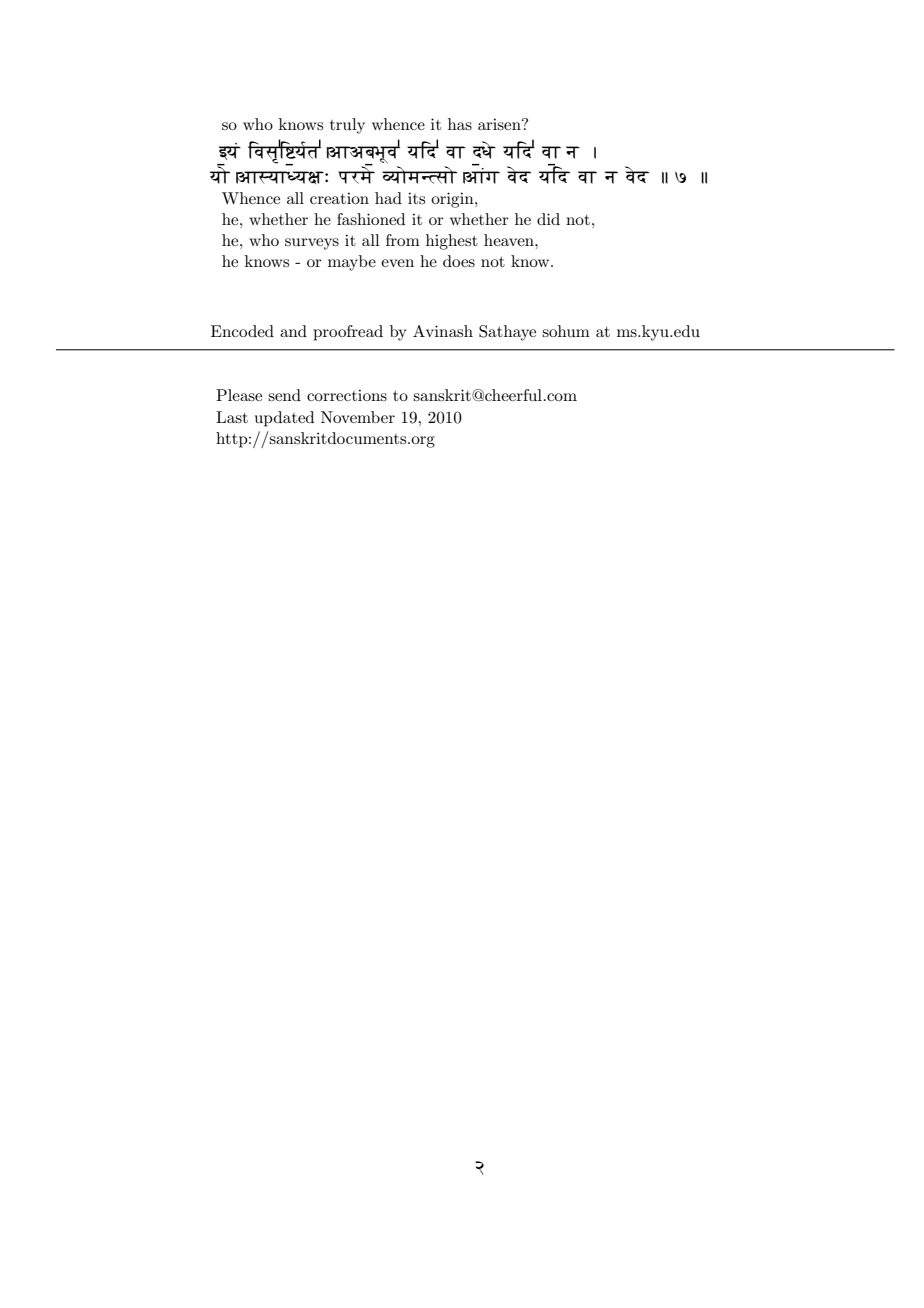 This page has height=1308, width=924. Describe the element at coordinates (510, 240) in the page. I see `heaven` at that location.
